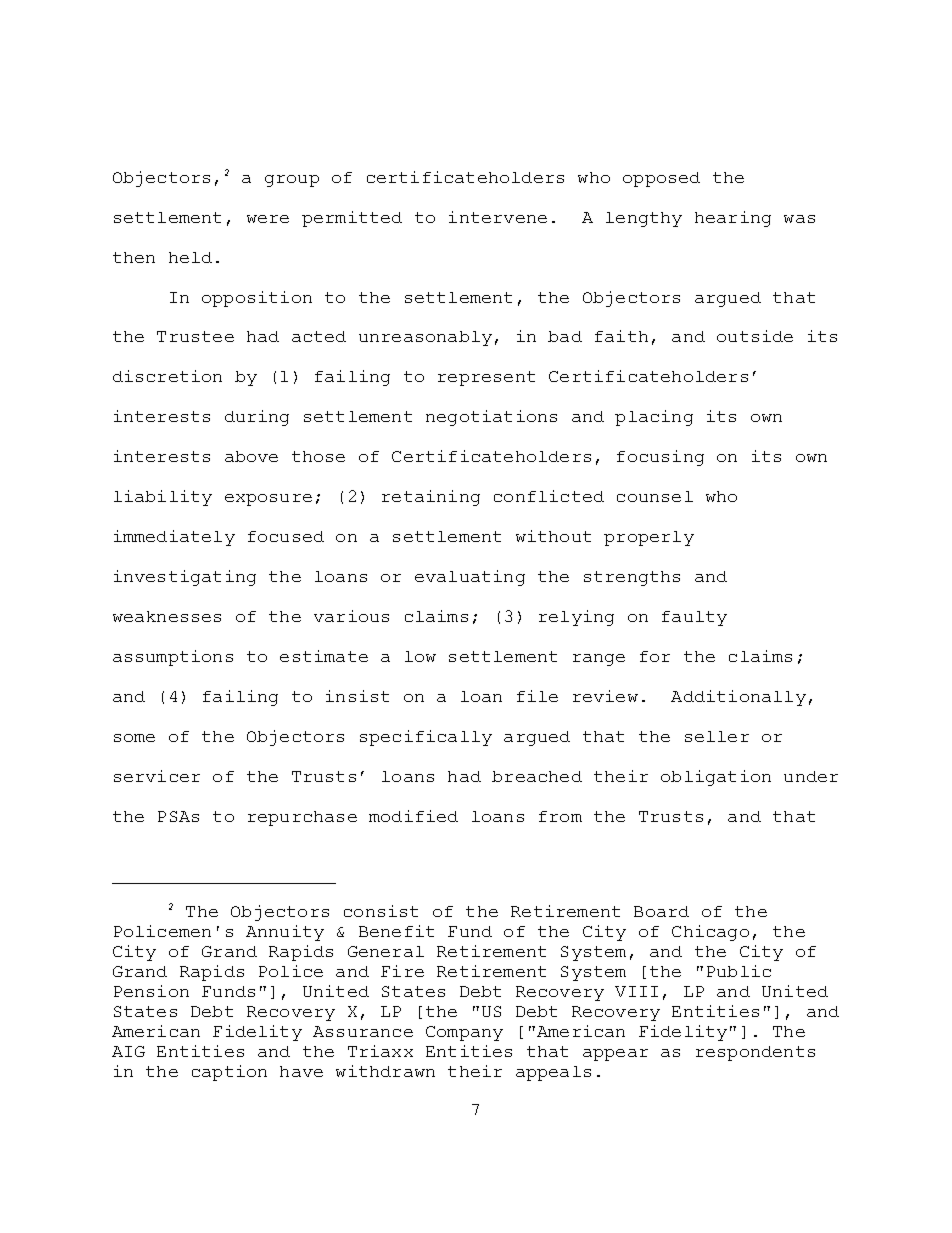  Describe the element at coordinates (268, 219) in the image. I see `were` at that location.
